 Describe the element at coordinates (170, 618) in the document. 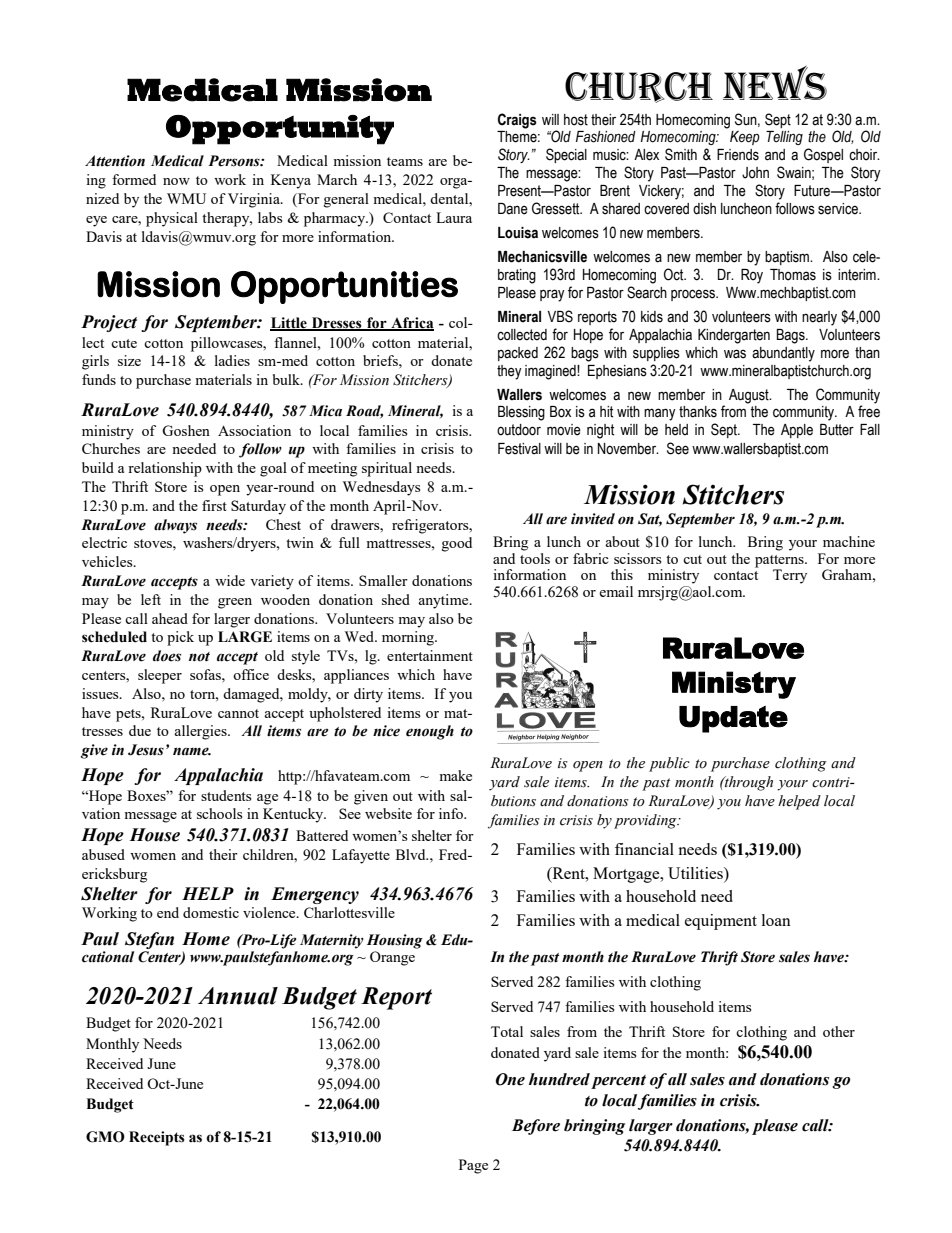

I see `ahead` at that location.
